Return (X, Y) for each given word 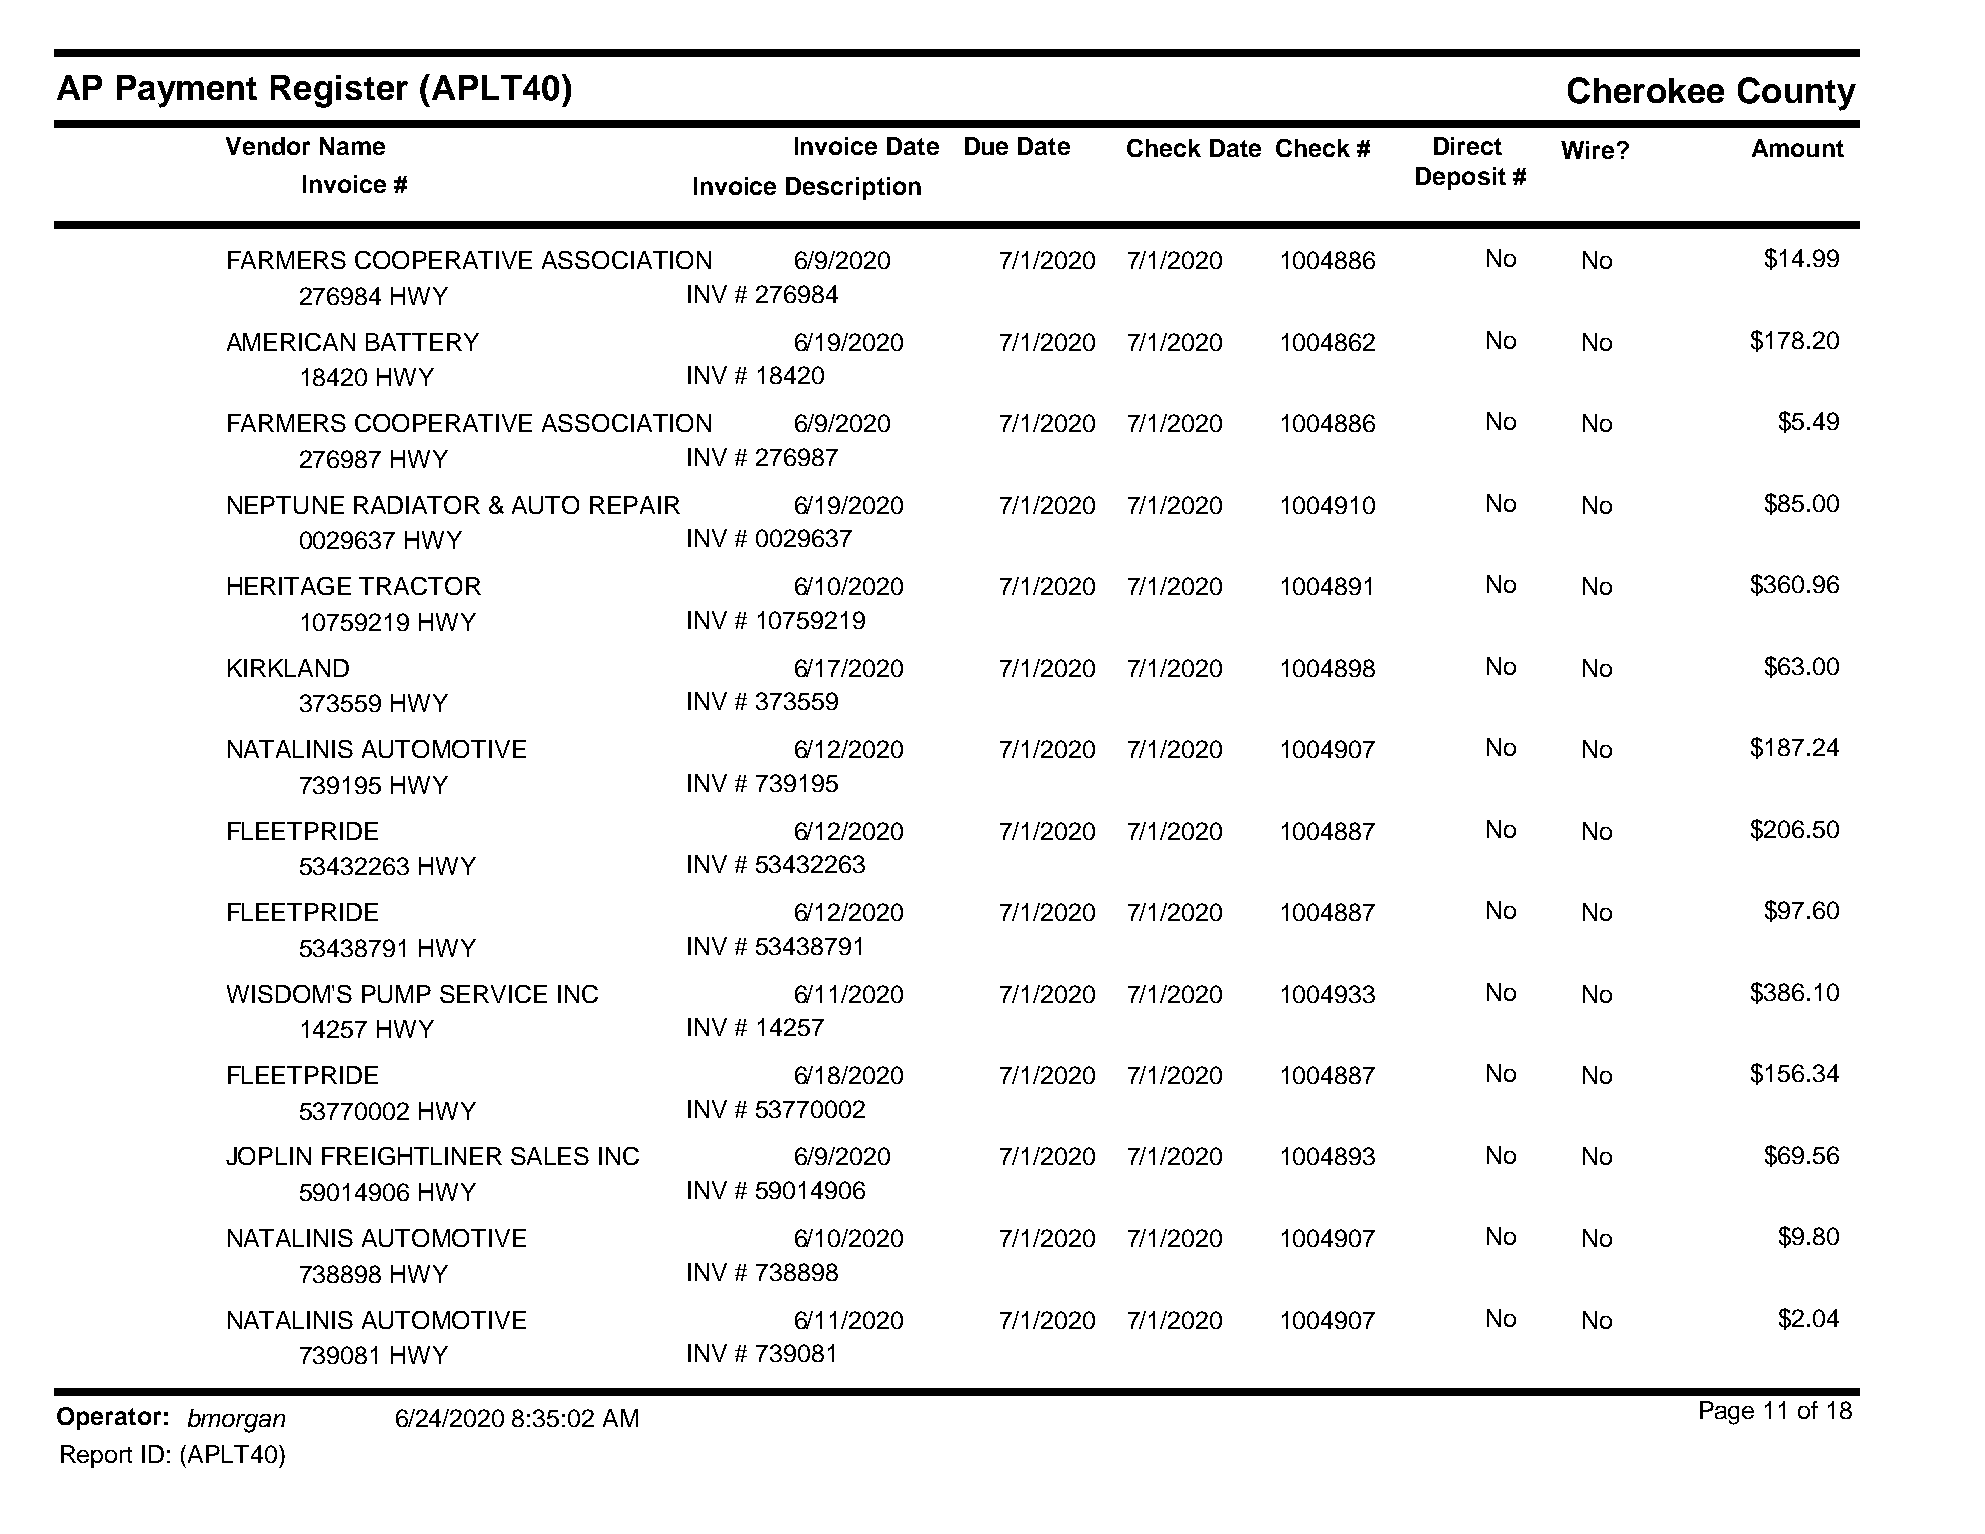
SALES (550, 1156)
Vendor (268, 146)
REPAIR (635, 505)
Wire (1587, 150)
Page (1727, 1413)
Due (986, 146)
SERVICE (493, 994)
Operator (109, 1418)
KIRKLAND (288, 668)
